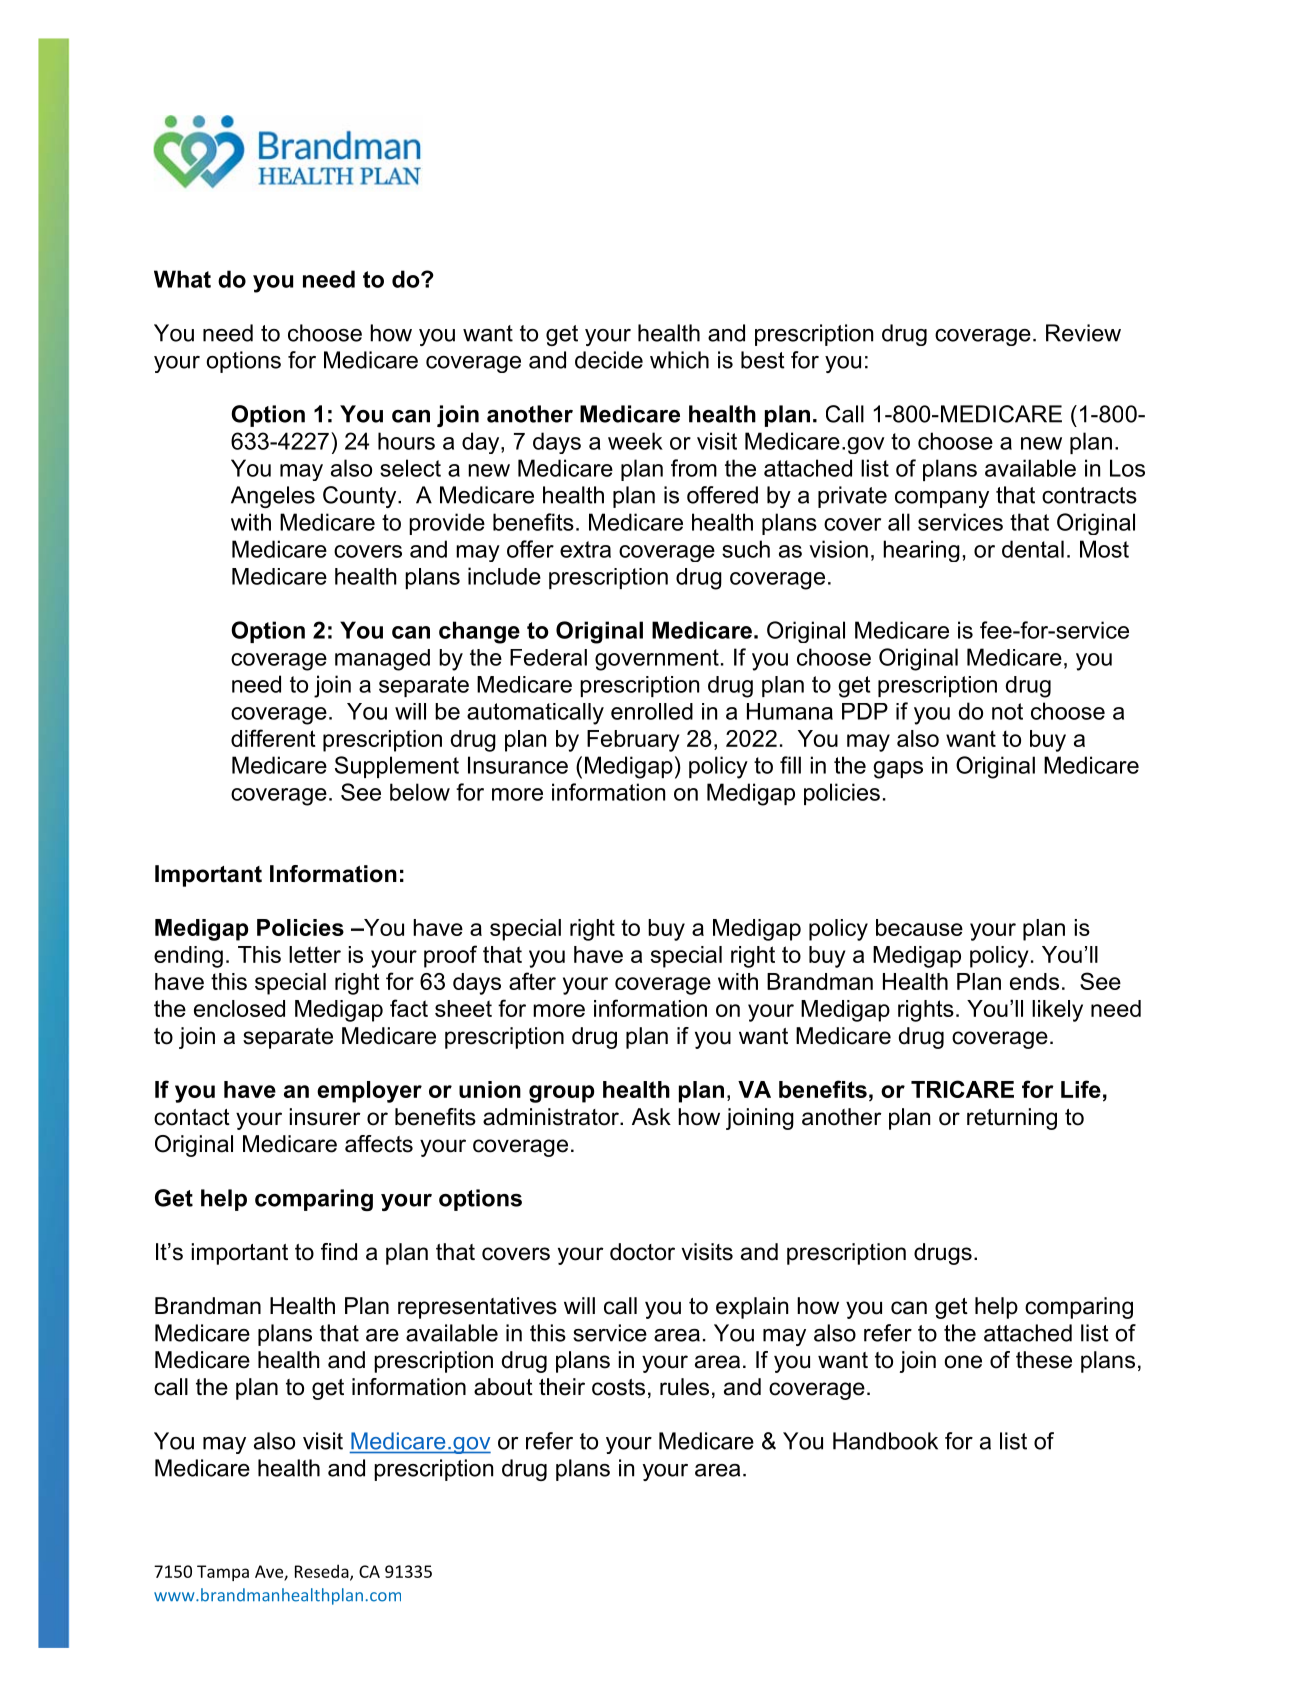 This document has width=1307, height=1692. Describe the element at coordinates (223, 1573) in the document. I see `Tampa` at that location.
